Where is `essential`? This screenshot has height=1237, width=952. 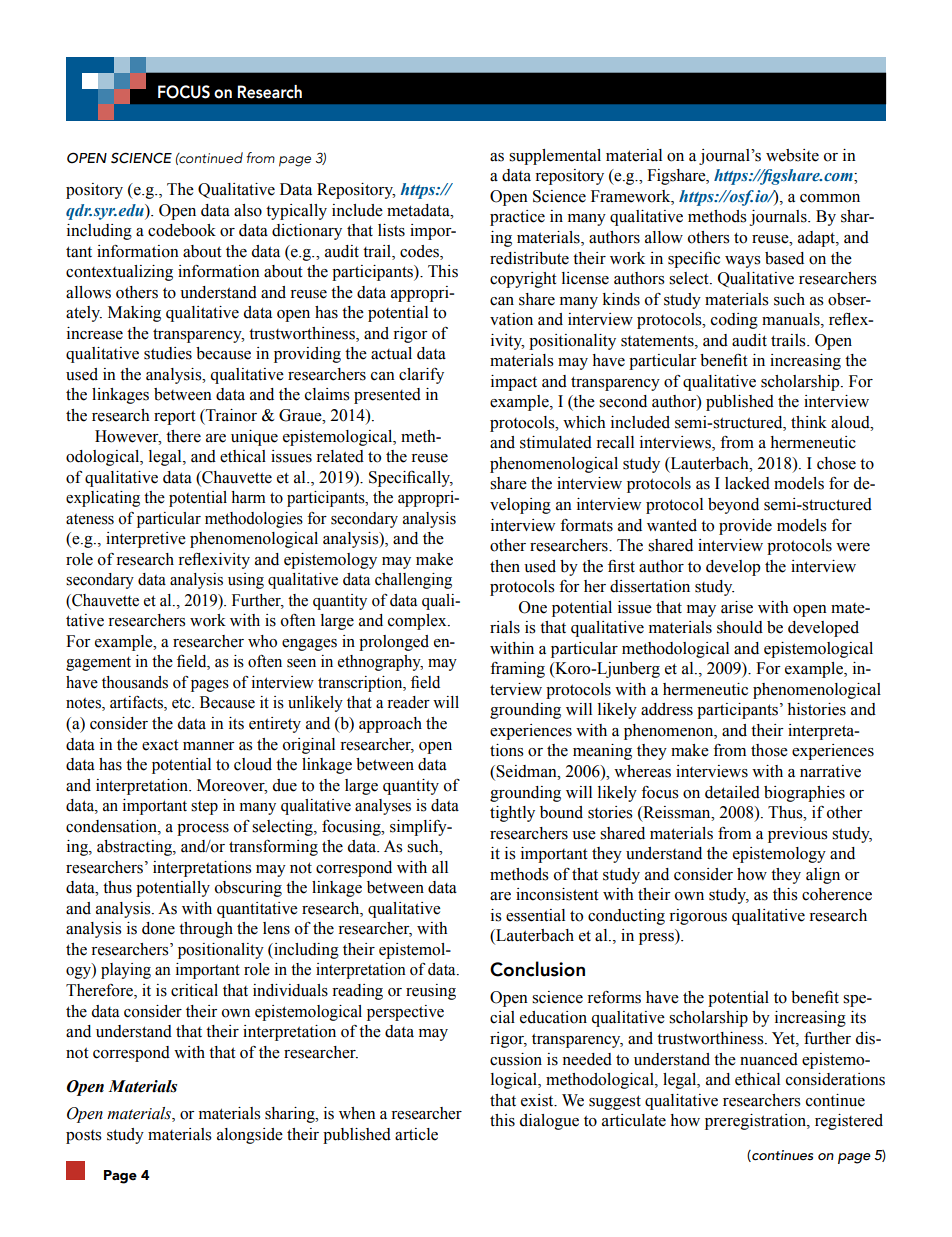
essential is located at coordinates (535, 915).
